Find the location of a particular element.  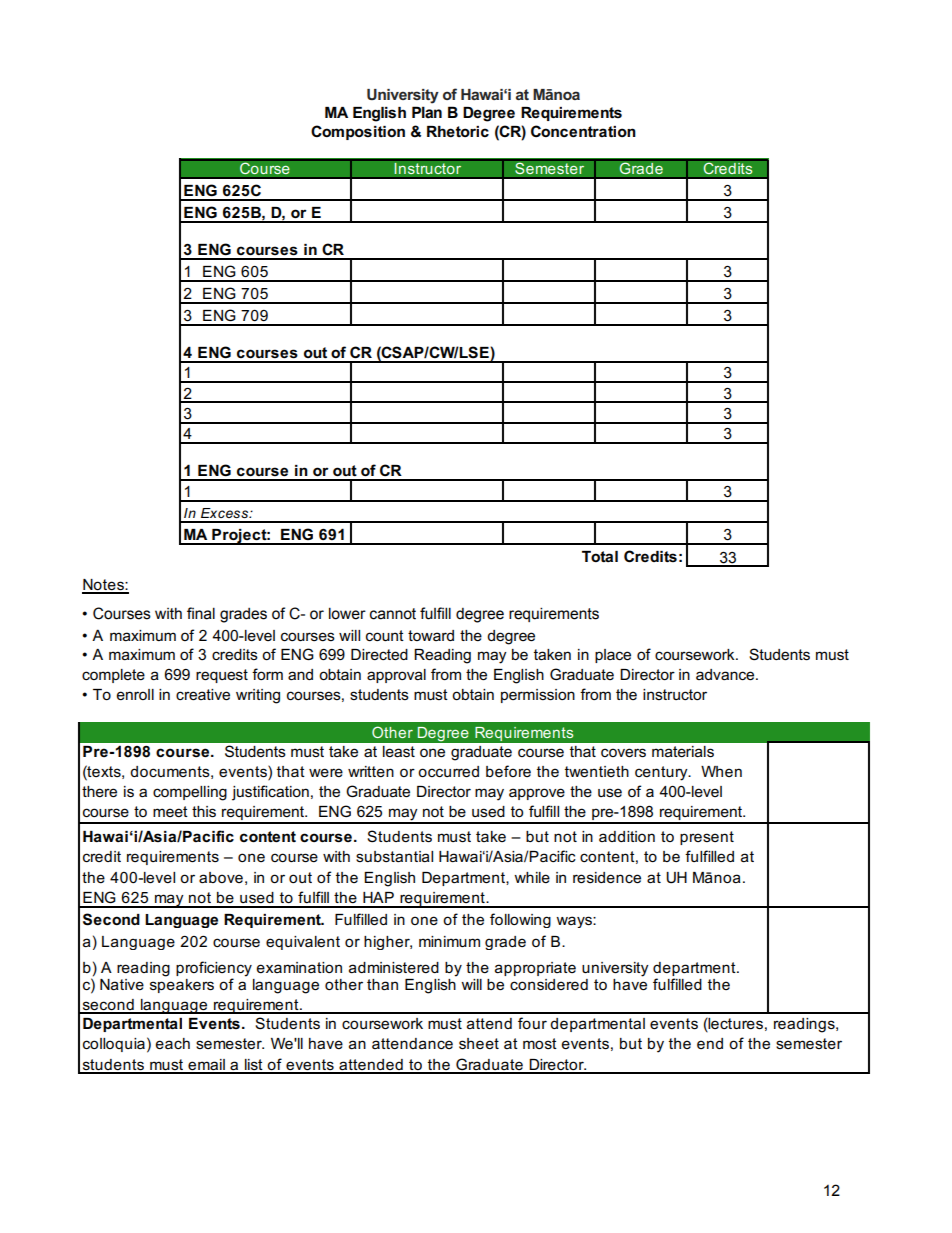

covers is located at coordinates (623, 753).
